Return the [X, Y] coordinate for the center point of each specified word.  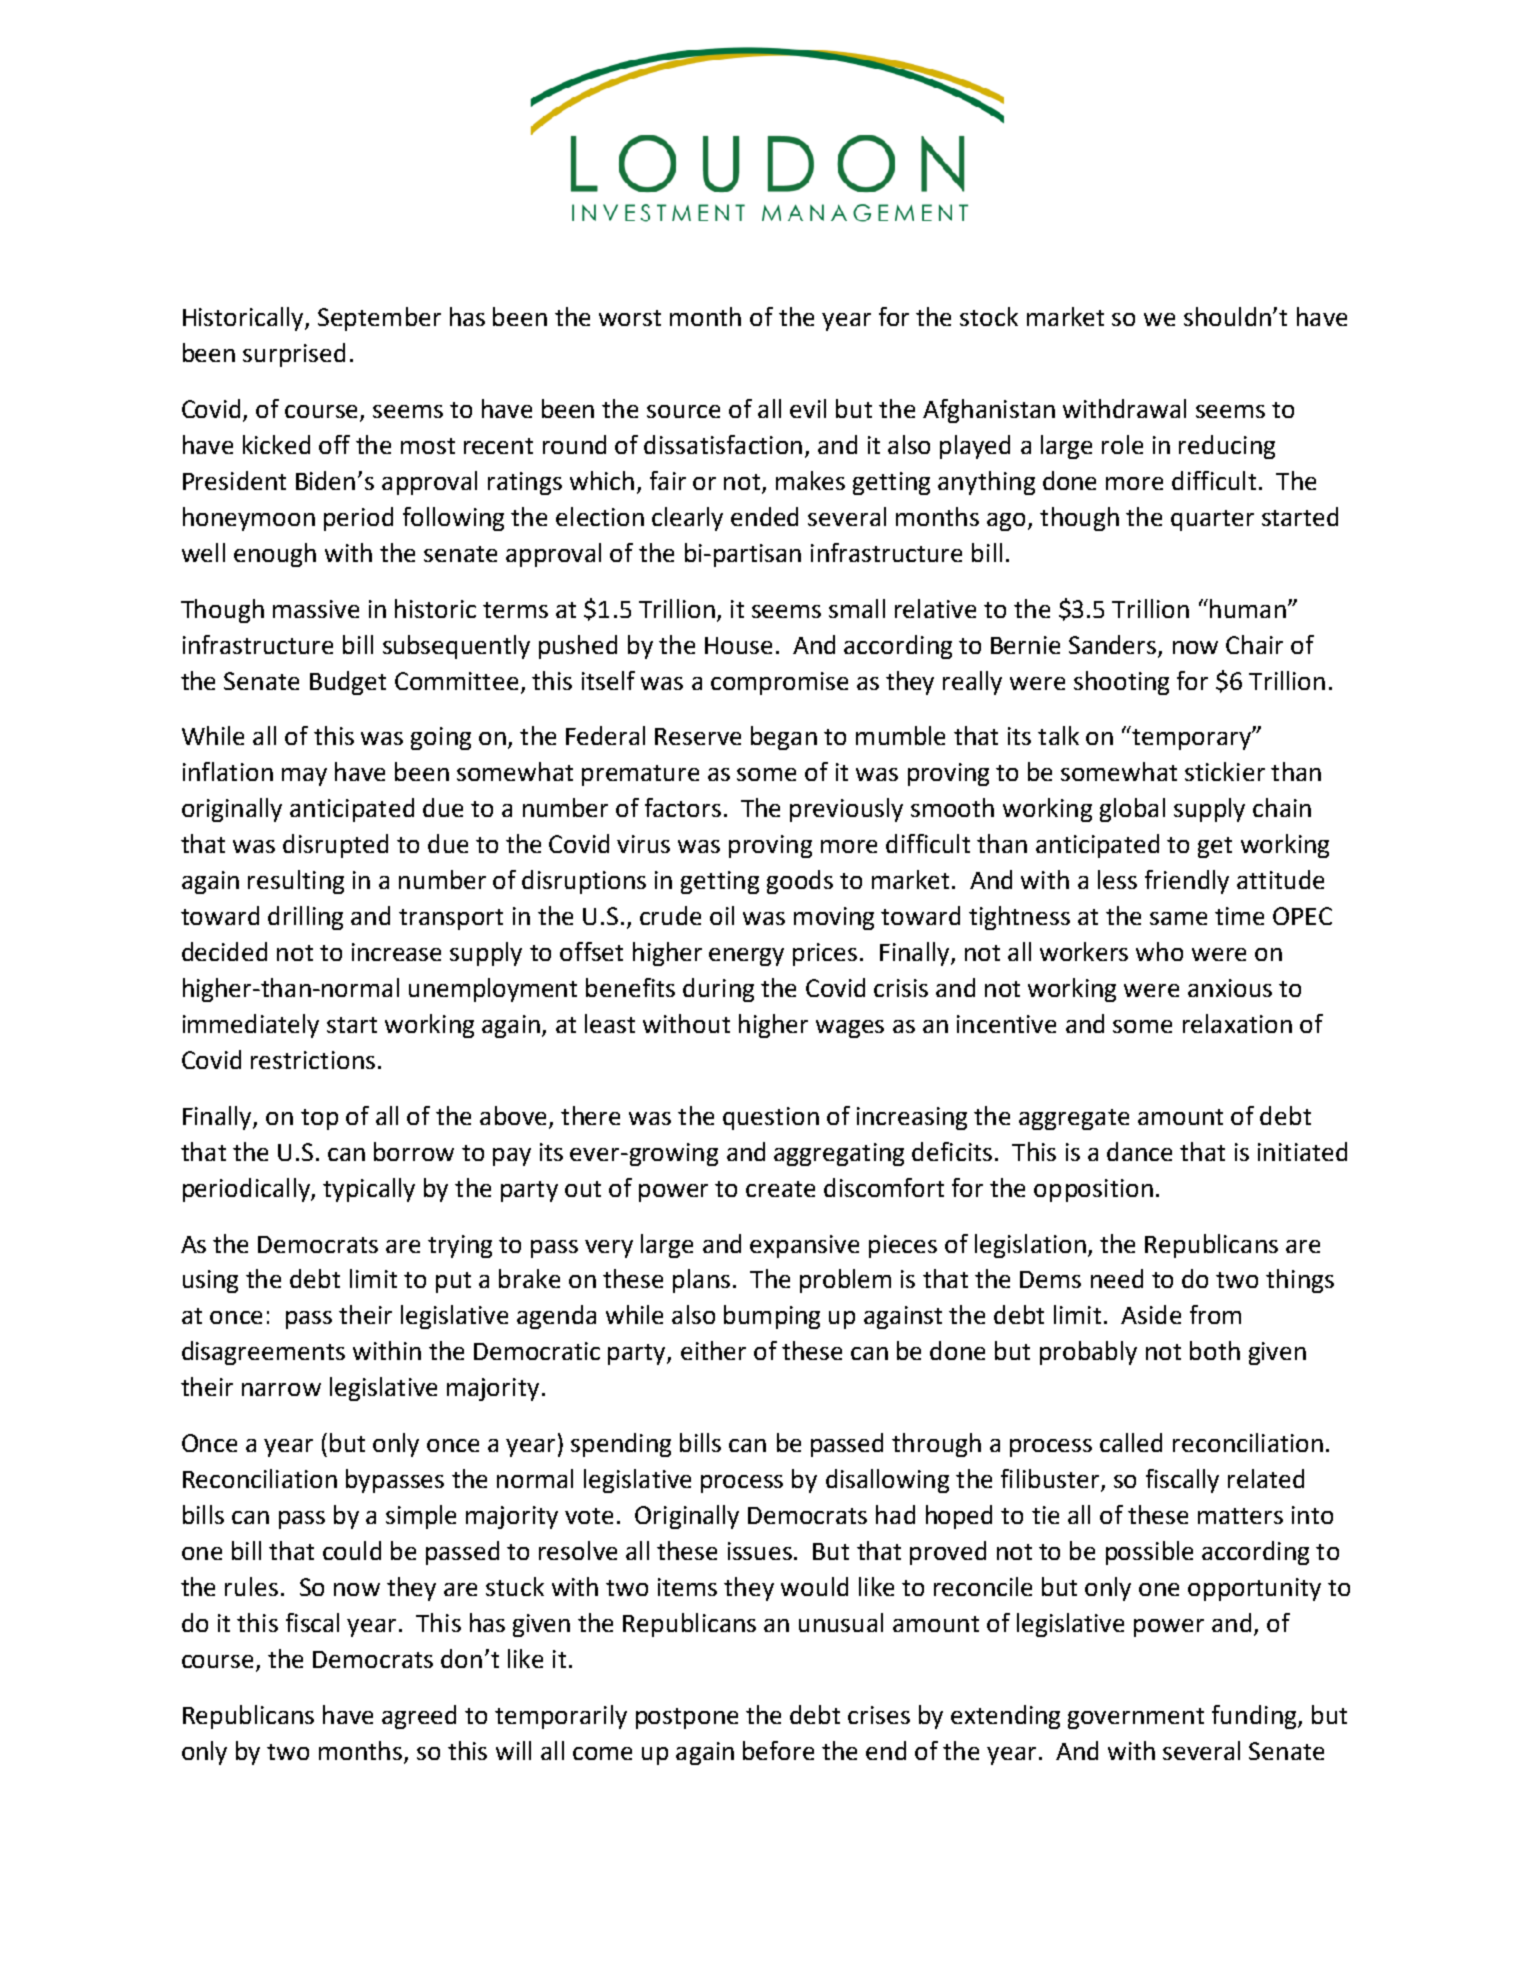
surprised [294, 355]
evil [808, 408]
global [1132, 810]
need [1117, 1278]
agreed [419, 1717]
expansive [804, 1246]
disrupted [335, 846]
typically [369, 1190]
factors [683, 807]
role [1122, 444]
